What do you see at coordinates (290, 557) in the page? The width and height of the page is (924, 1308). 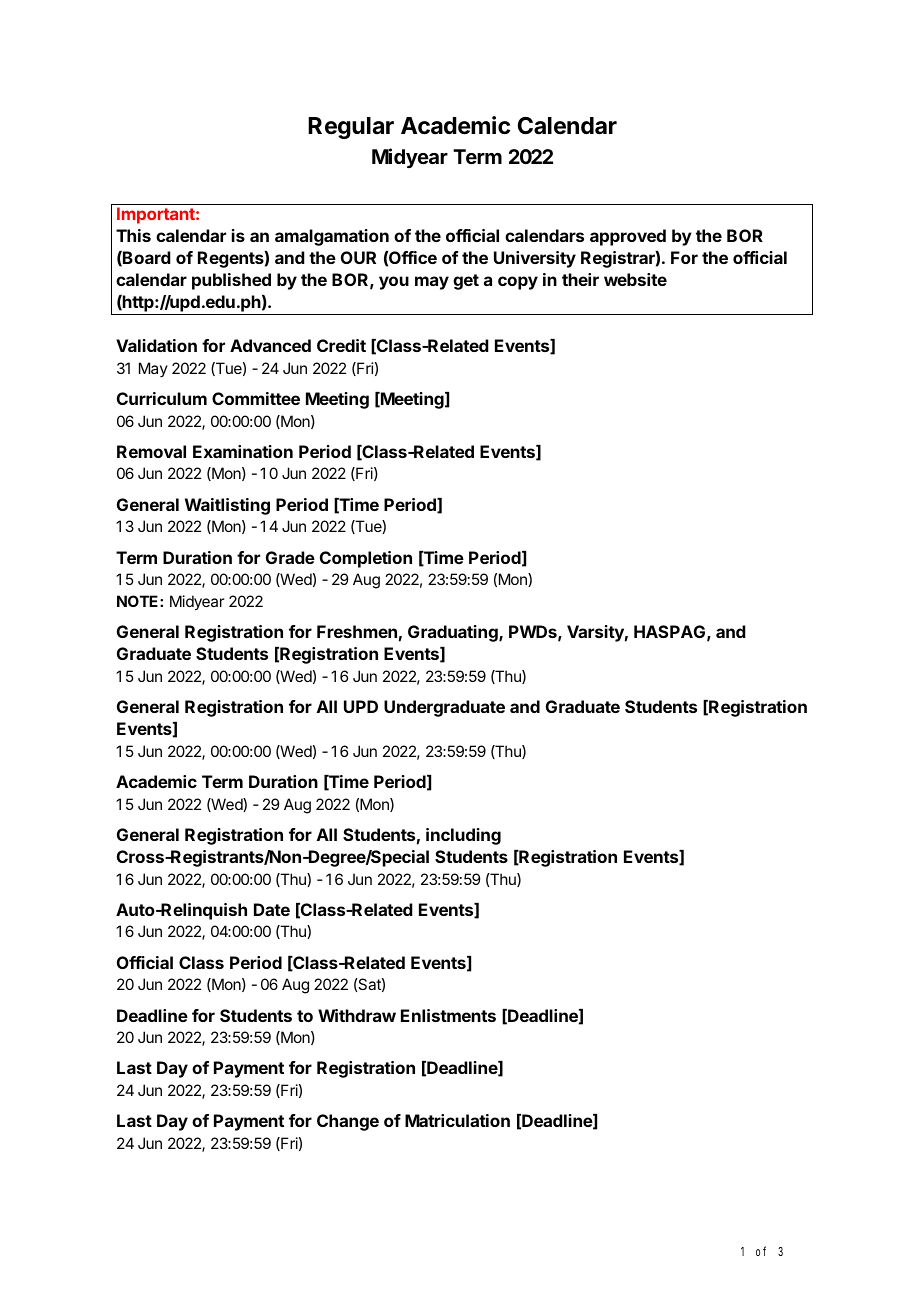 I see `Grade` at bounding box center [290, 557].
